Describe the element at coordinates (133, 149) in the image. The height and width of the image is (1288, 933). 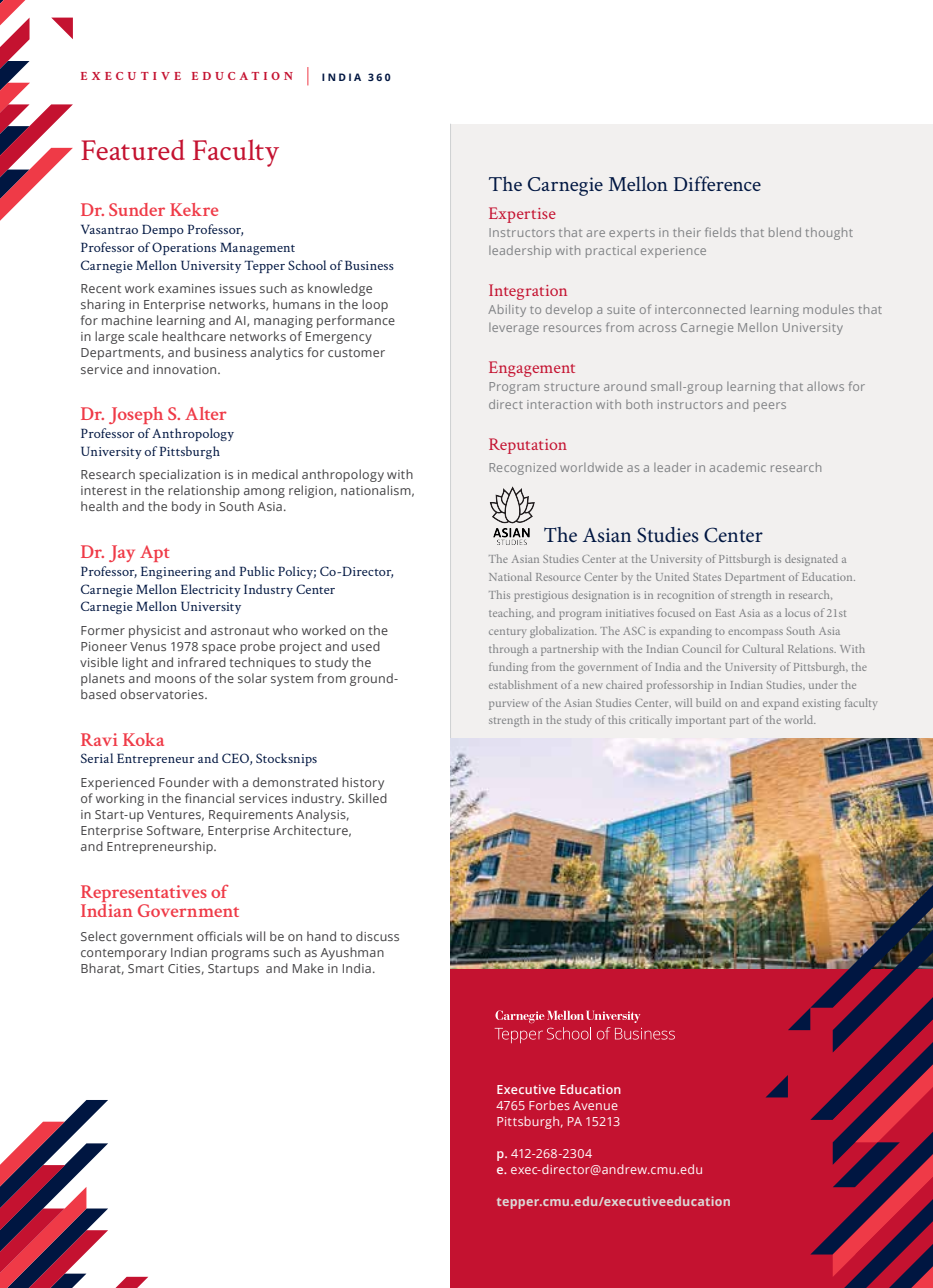
I see `Featured` at that location.
